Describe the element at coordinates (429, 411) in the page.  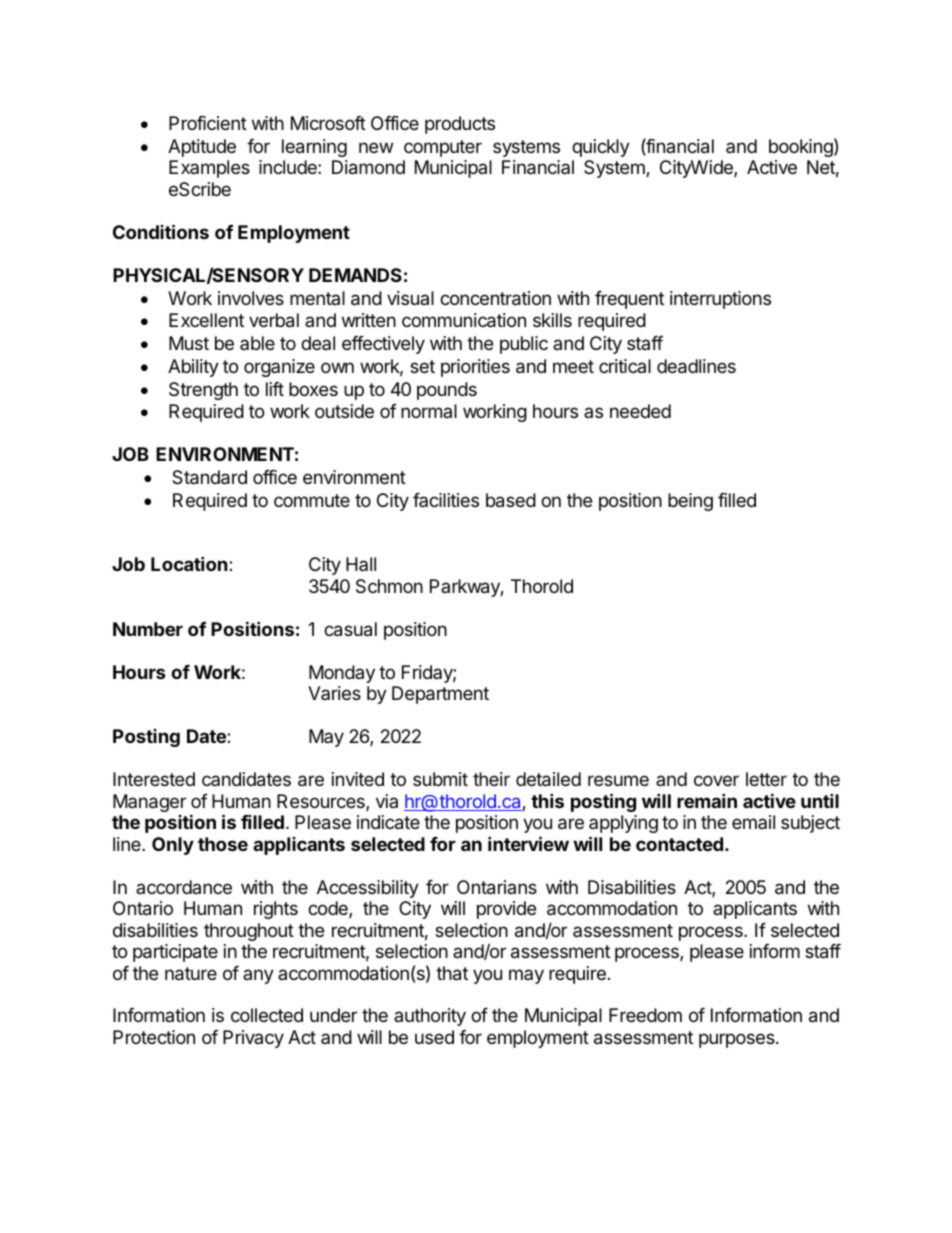
I see `normal` at that location.
